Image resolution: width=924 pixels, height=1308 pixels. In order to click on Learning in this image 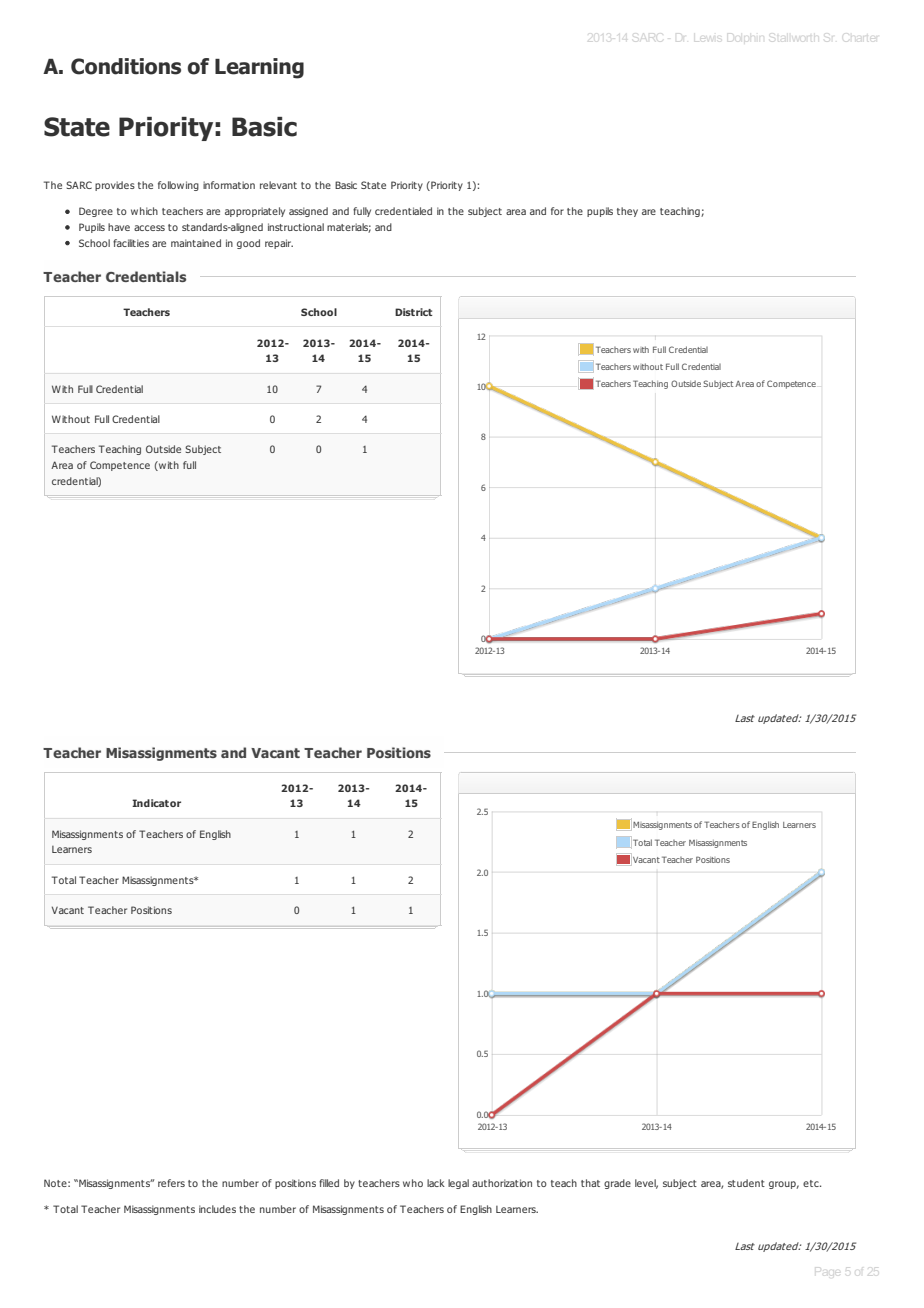, I will do `click(259, 68)`.
